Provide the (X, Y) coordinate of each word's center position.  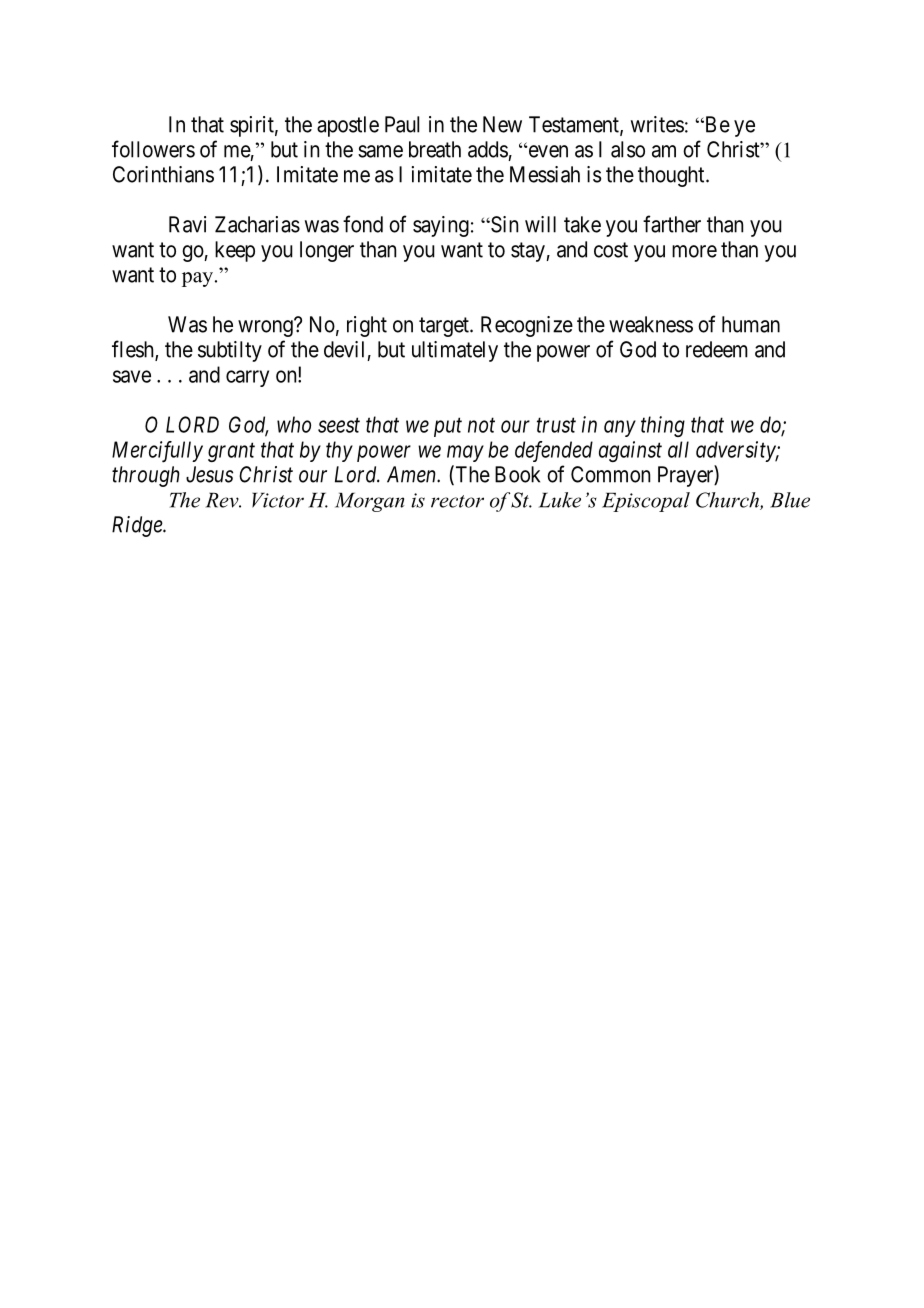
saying (441, 226)
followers (153, 149)
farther (672, 224)
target (445, 327)
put (448, 427)
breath (435, 149)
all (678, 449)
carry (247, 378)
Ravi (187, 224)
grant (231, 452)
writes (657, 124)
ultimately (455, 351)
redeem (717, 349)
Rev (223, 500)
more (694, 251)
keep (235, 251)
